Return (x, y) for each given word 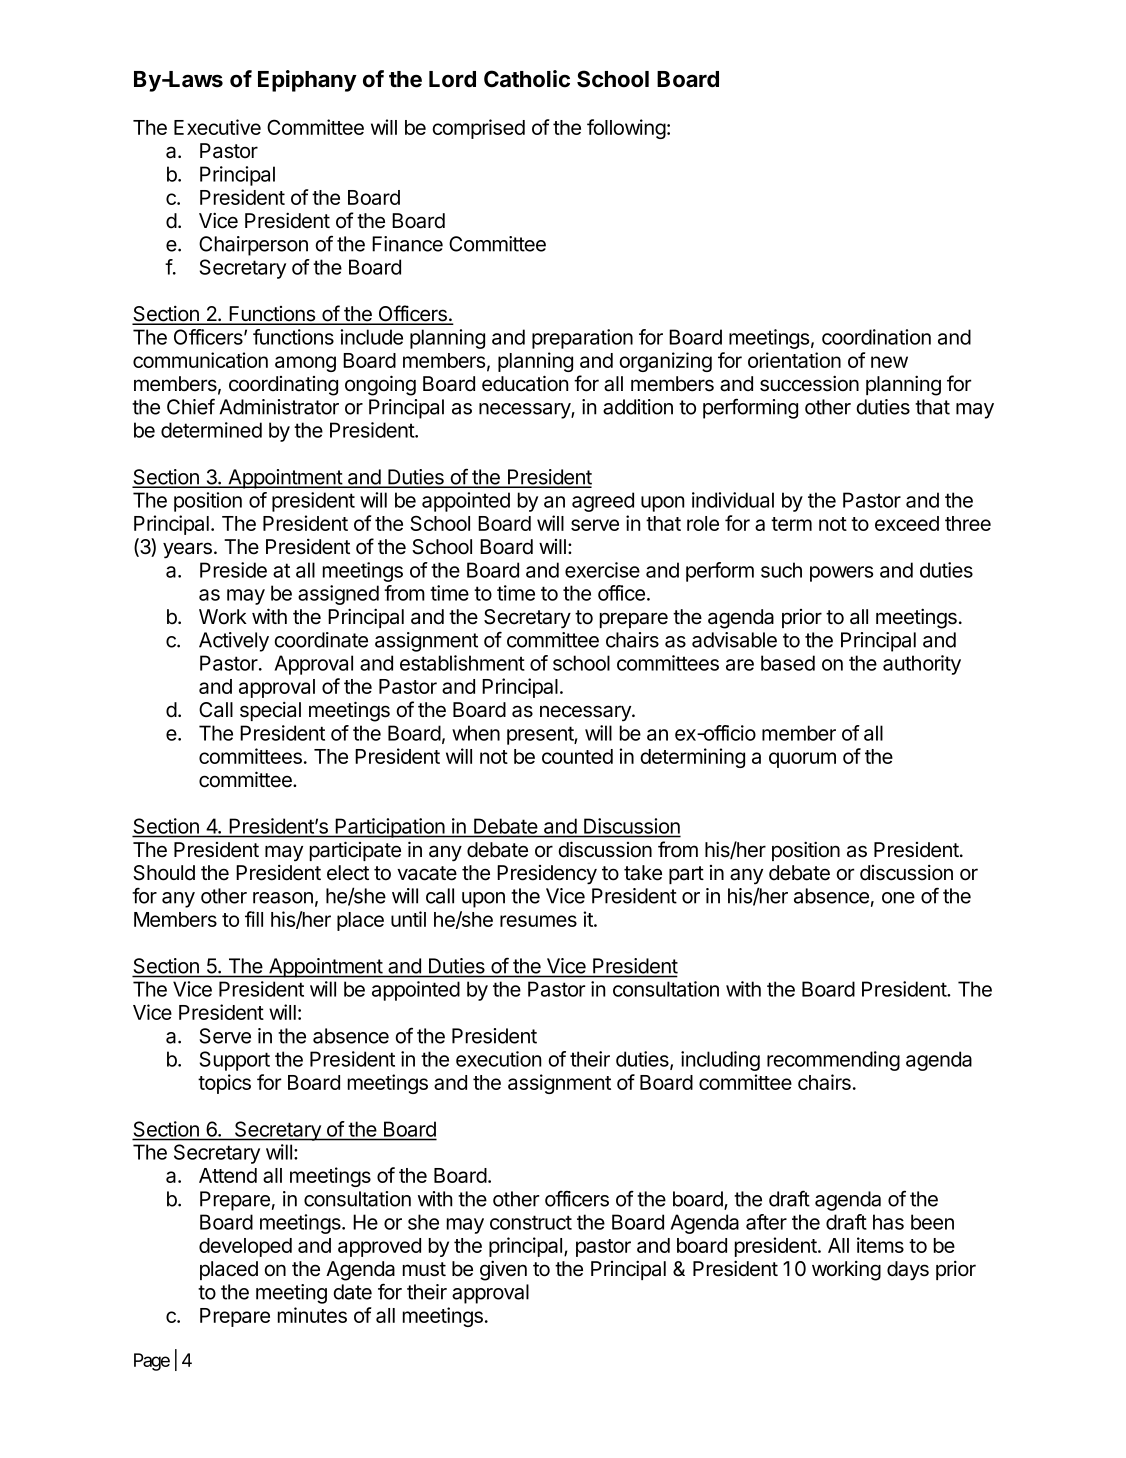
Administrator (279, 407)
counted (577, 756)
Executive (217, 127)
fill (254, 919)
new (889, 362)
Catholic (527, 79)
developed (245, 1247)
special (270, 711)
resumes (538, 921)
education (525, 383)
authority (922, 665)
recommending (833, 1061)
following (626, 129)
